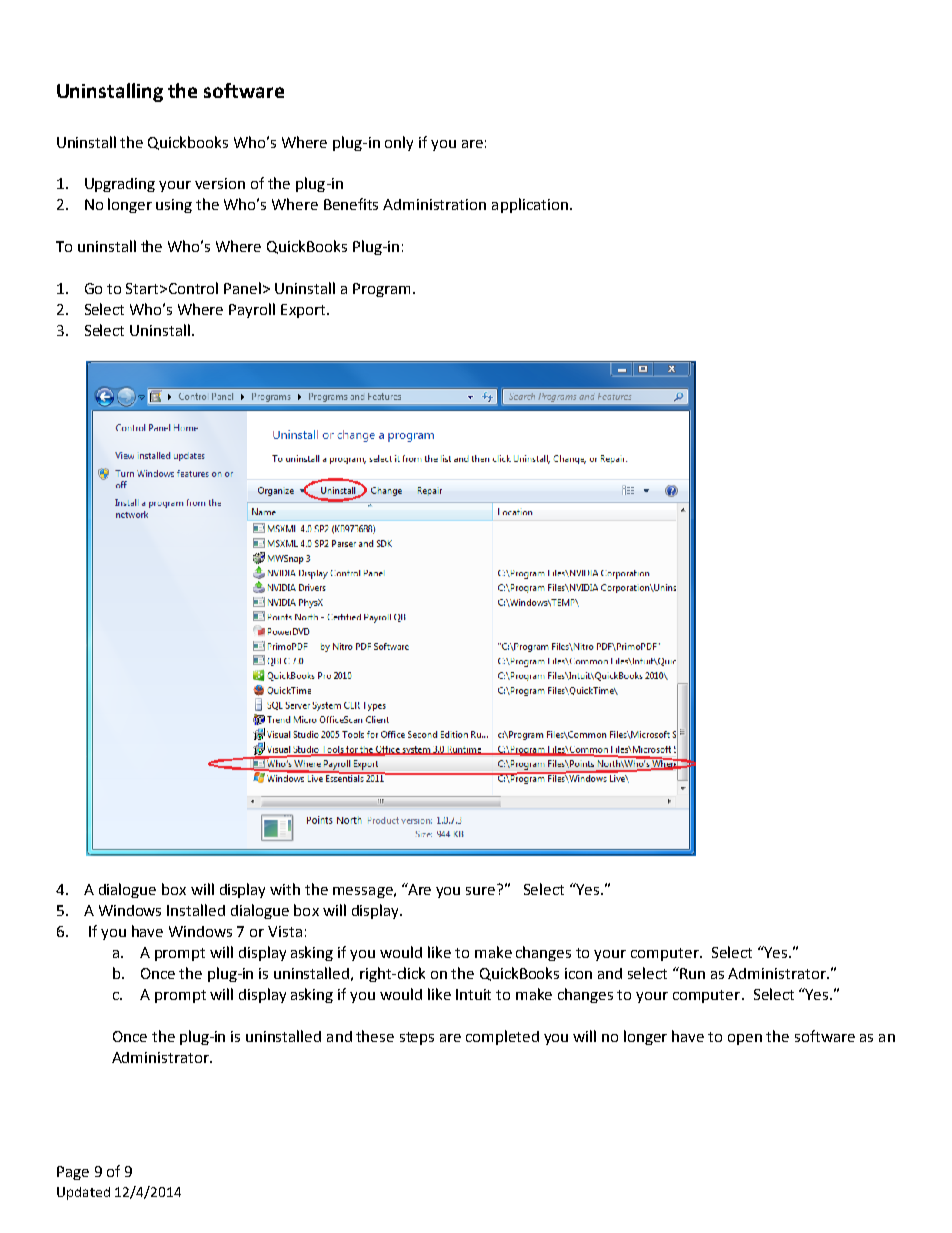  Describe the element at coordinates (691, 973) in the screenshot. I see `Run` at that location.
